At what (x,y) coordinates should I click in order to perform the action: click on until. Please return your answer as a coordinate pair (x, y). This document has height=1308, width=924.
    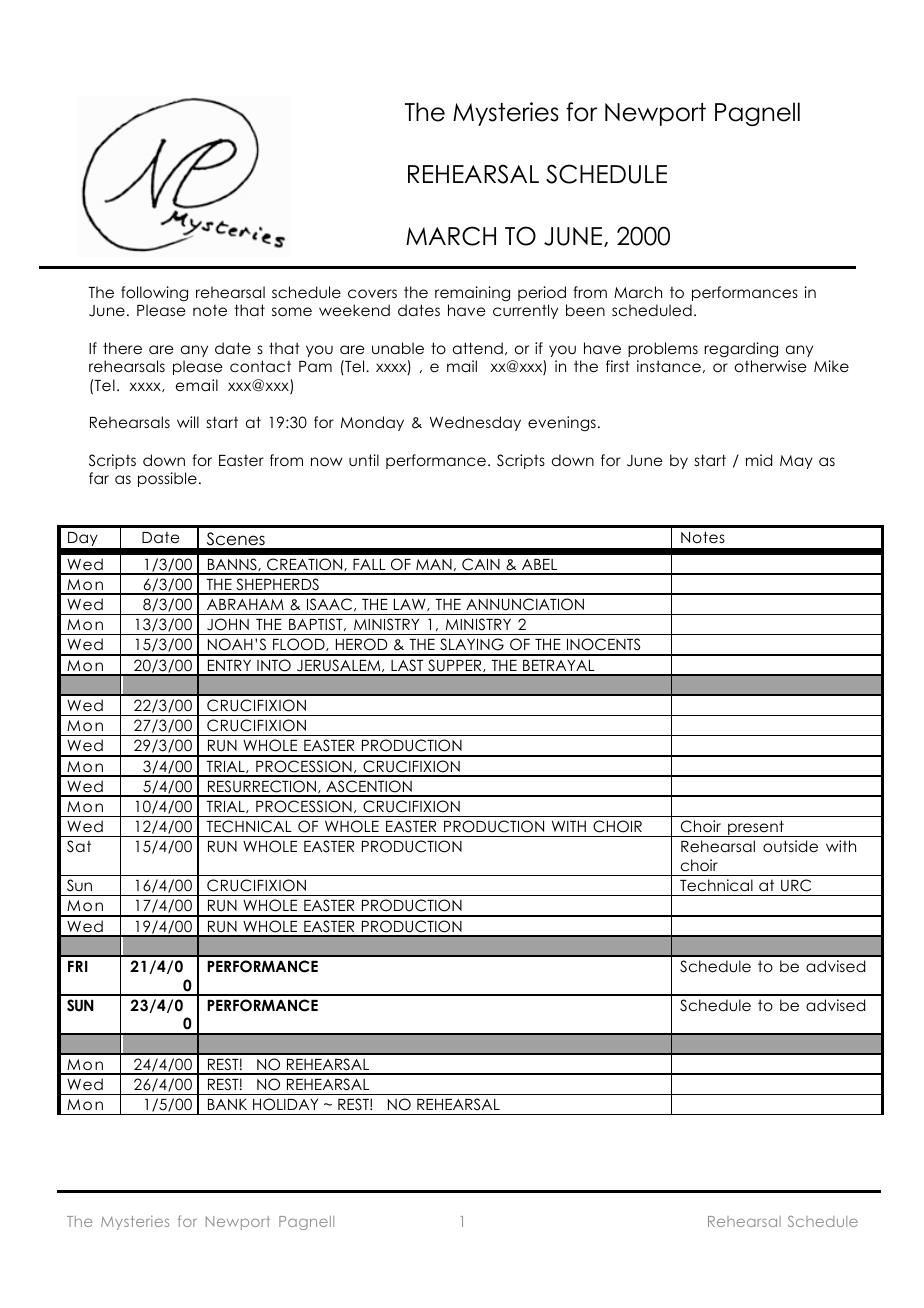
    Looking at the image, I should click on (364, 460).
